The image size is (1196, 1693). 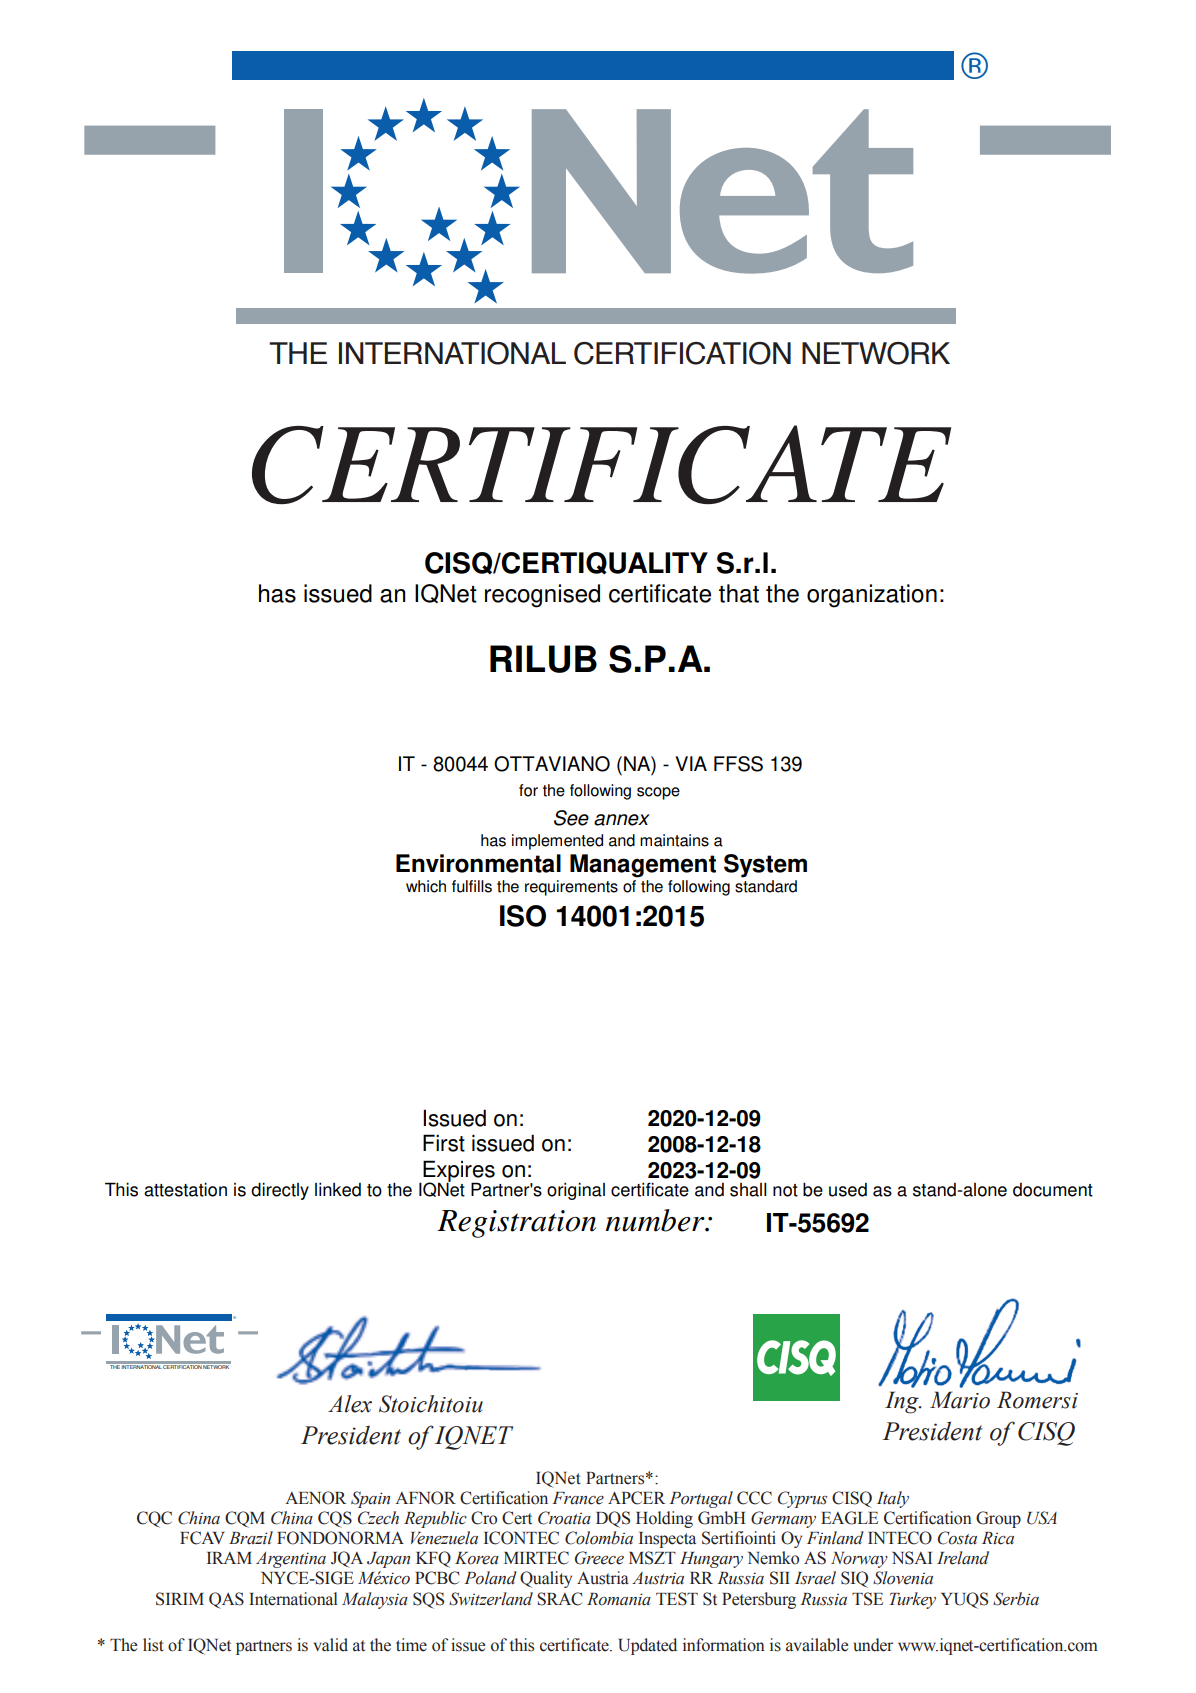 What do you see at coordinates (619, 1599) in the screenshot?
I see `Romania` at bounding box center [619, 1599].
